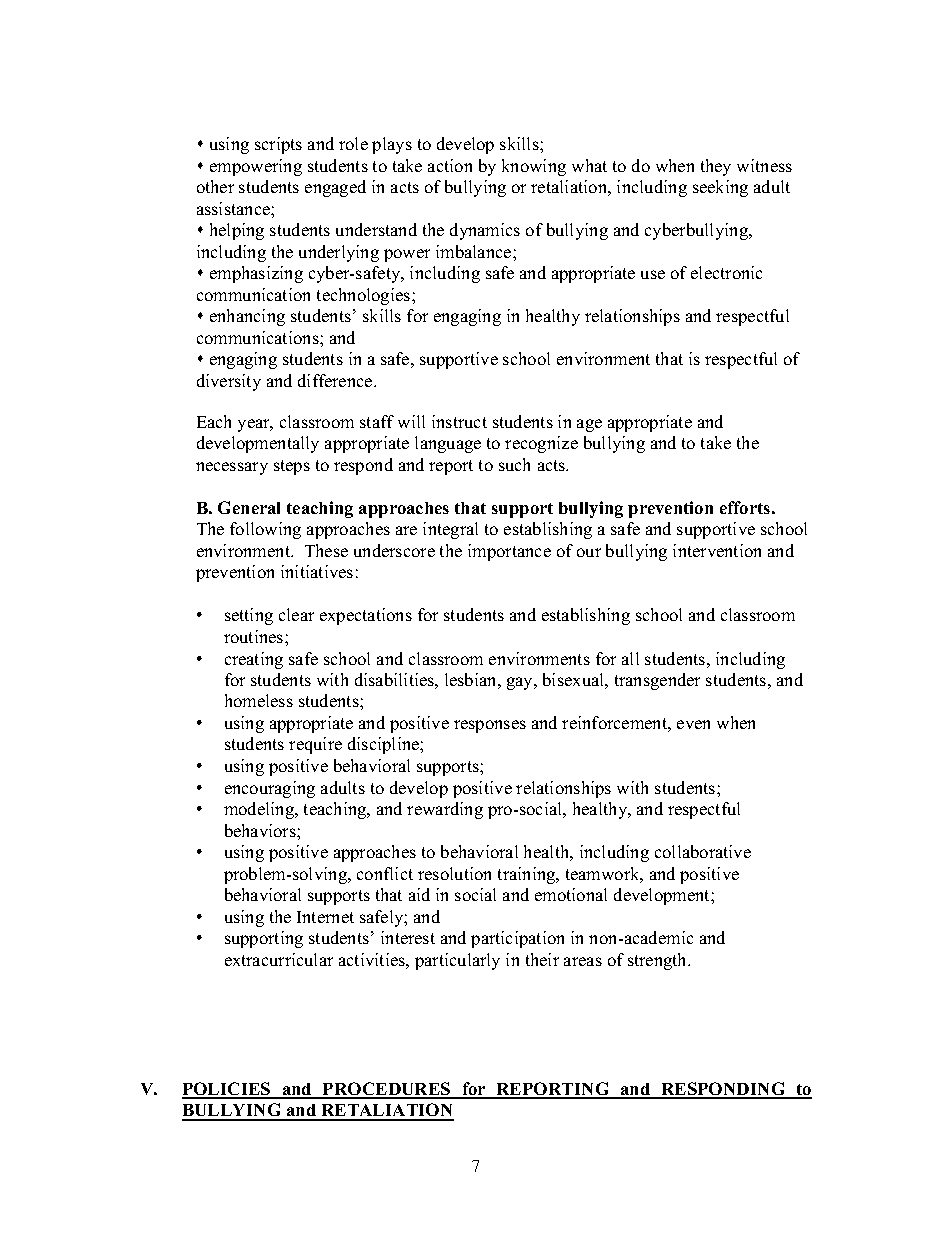 This document has width=952, height=1233. Describe the element at coordinates (717, 550) in the document. I see `intervention` at that location.
